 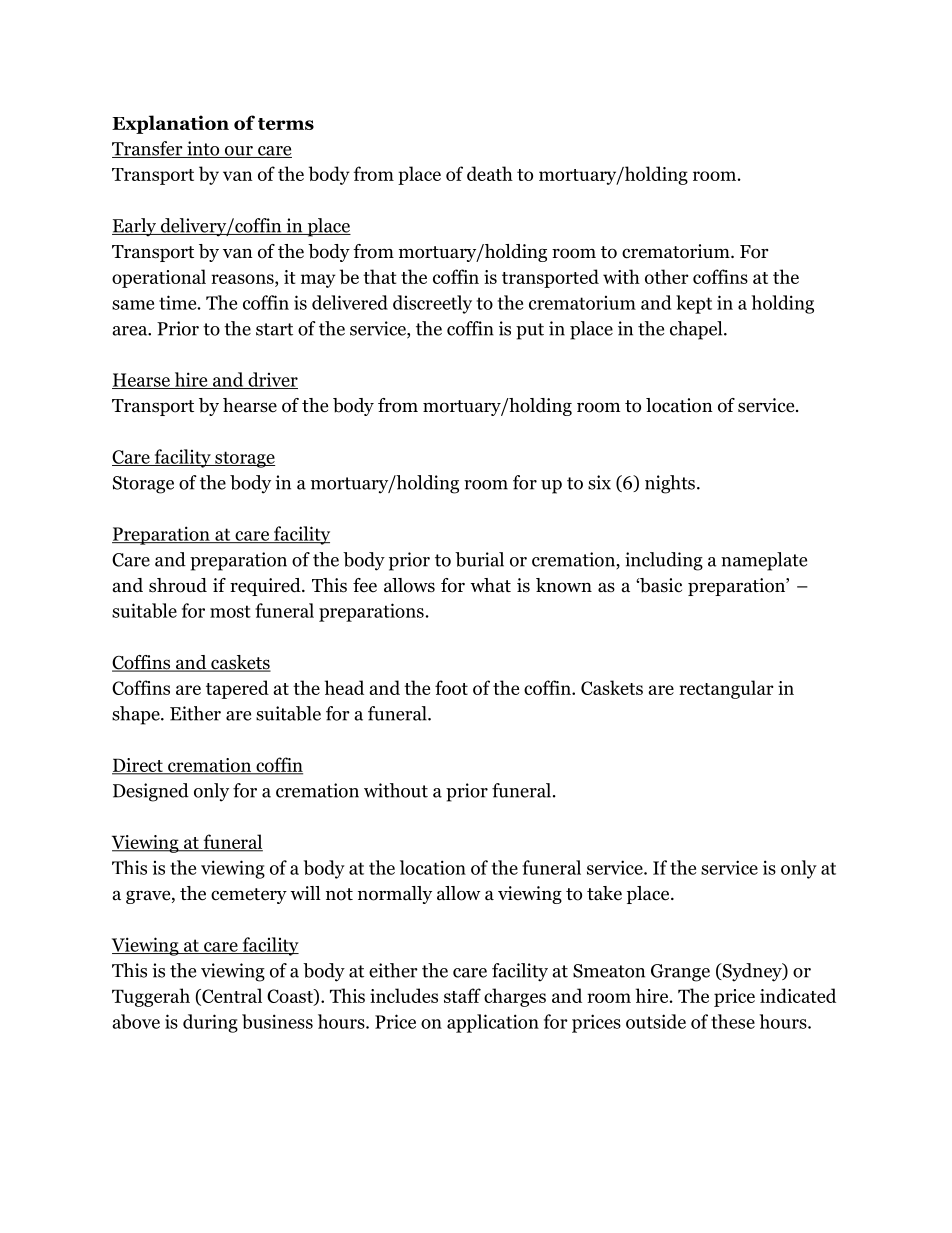 What do you see at coordinates (203, 149) in the screenshot?
I see `into` at bounding box center [203, 149].
